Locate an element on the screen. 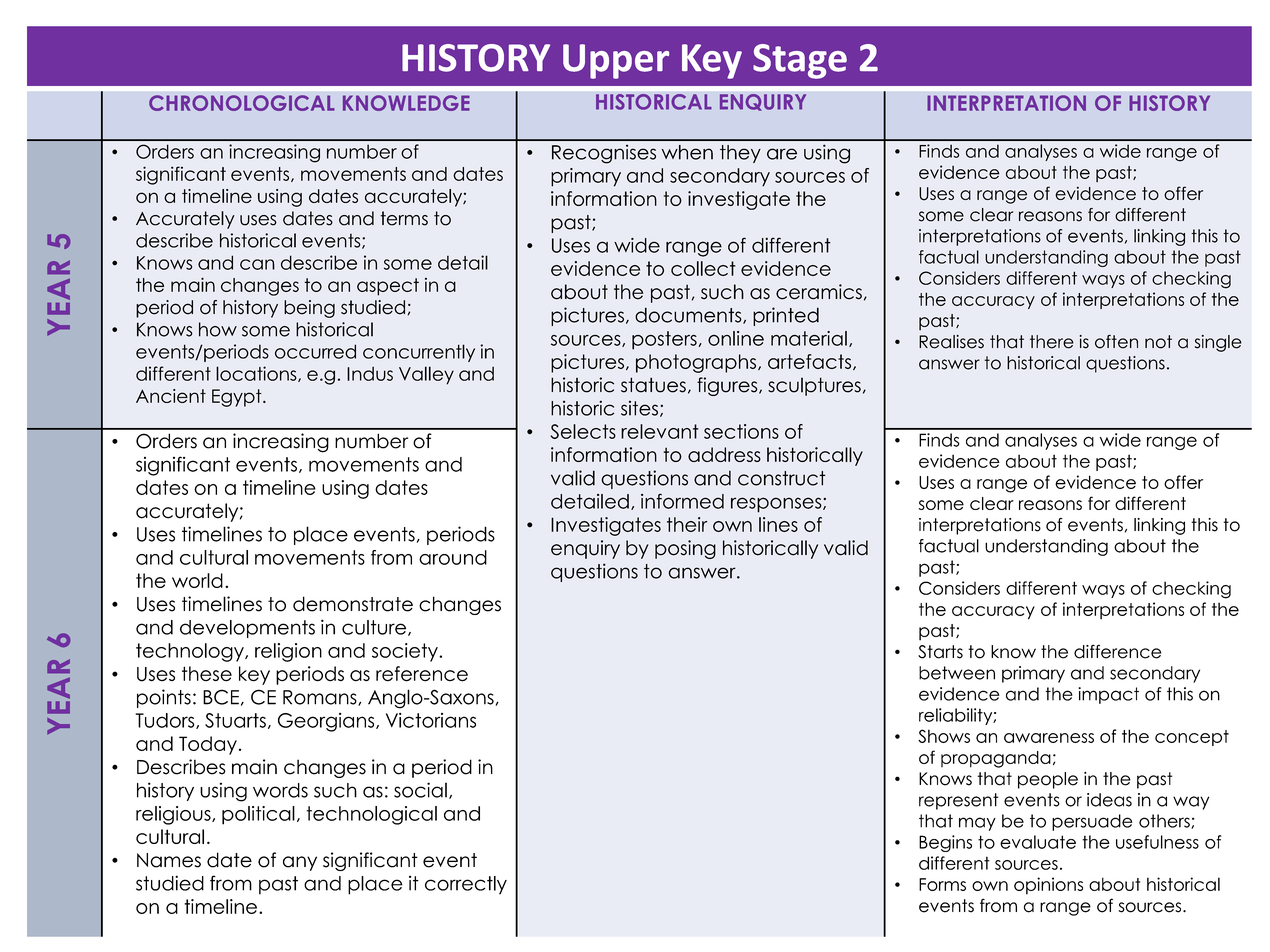 The width and height of the screenshot is (1270, 952). evaluate is located at coordinates (1038, 842).
